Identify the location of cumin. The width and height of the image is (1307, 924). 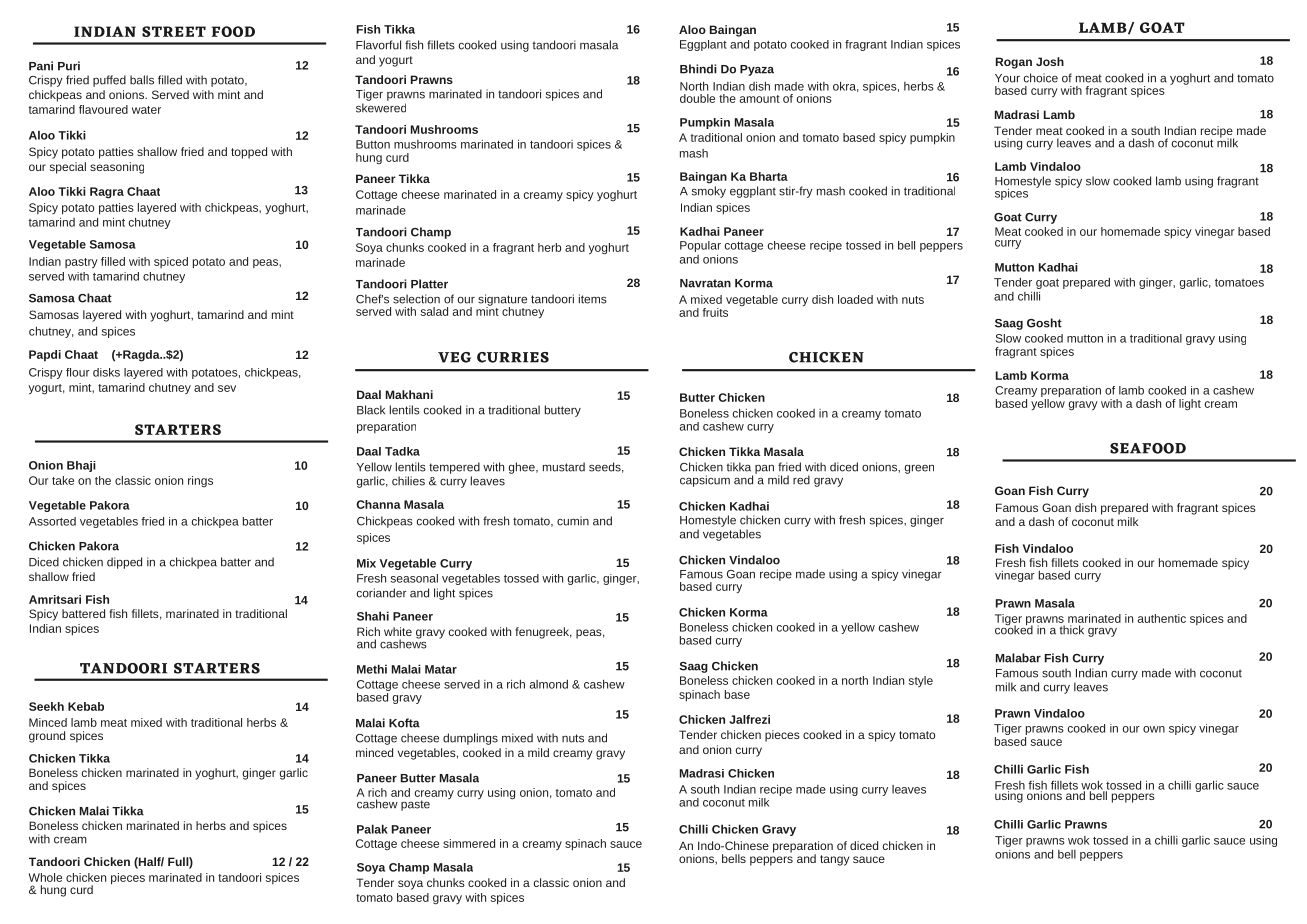
(573, 521).
